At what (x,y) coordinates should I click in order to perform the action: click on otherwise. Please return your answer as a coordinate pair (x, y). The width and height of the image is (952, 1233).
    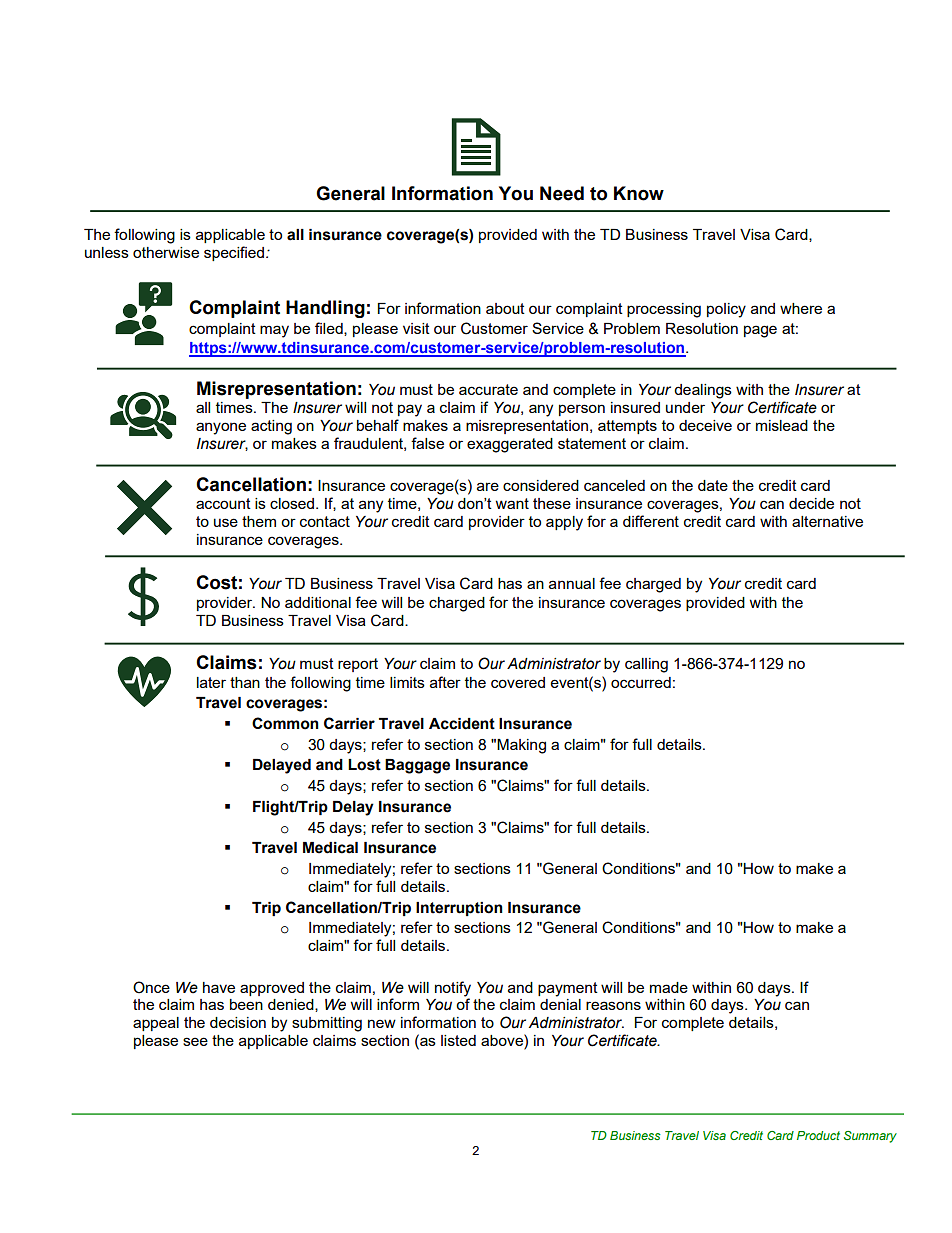
    Looking at the image, I should click on (166, 252).
